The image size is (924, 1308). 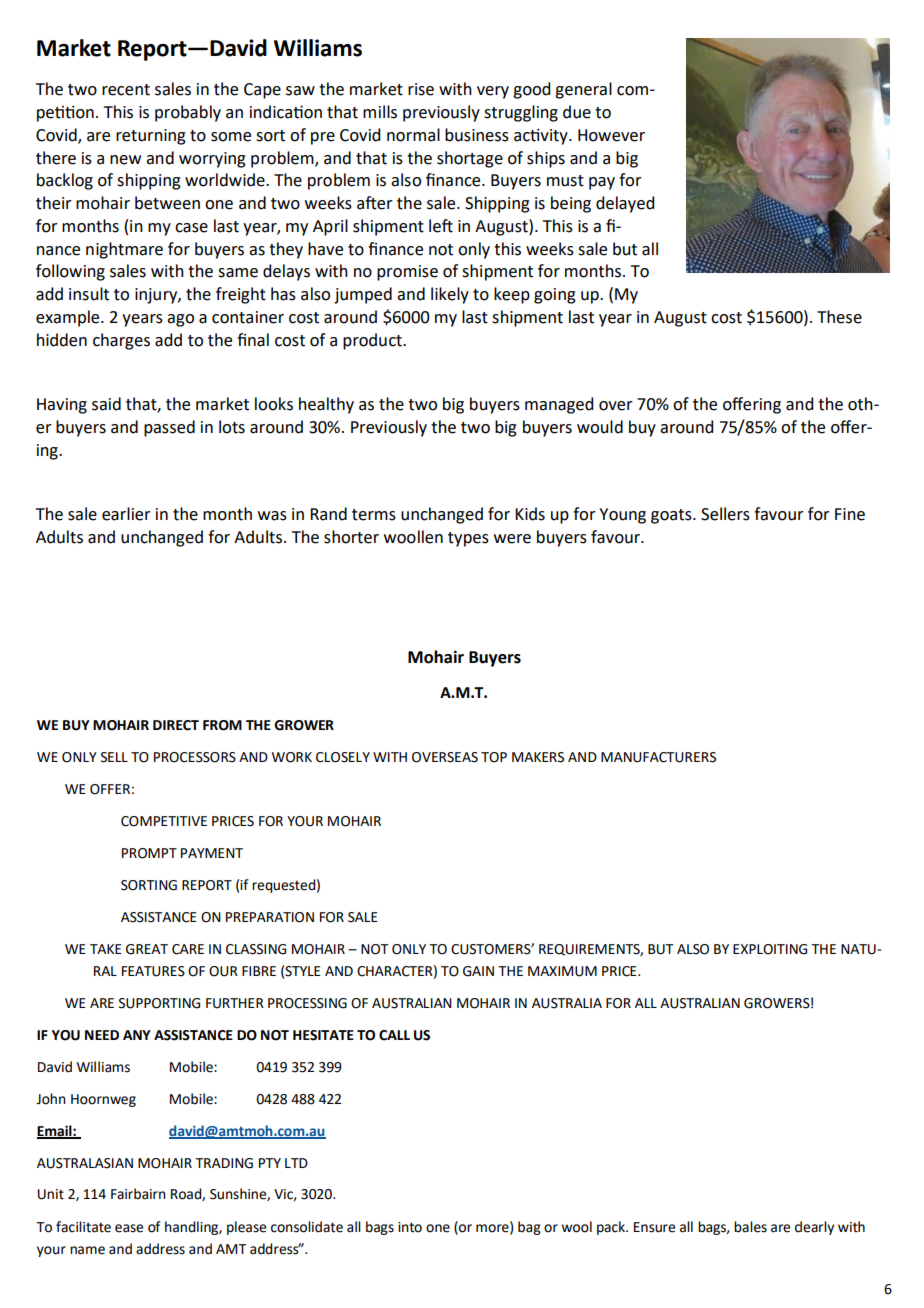 What do you see at coordinates (494, 757) in the screenshot?
I see `TOP` at bounding box center [494, 757].
